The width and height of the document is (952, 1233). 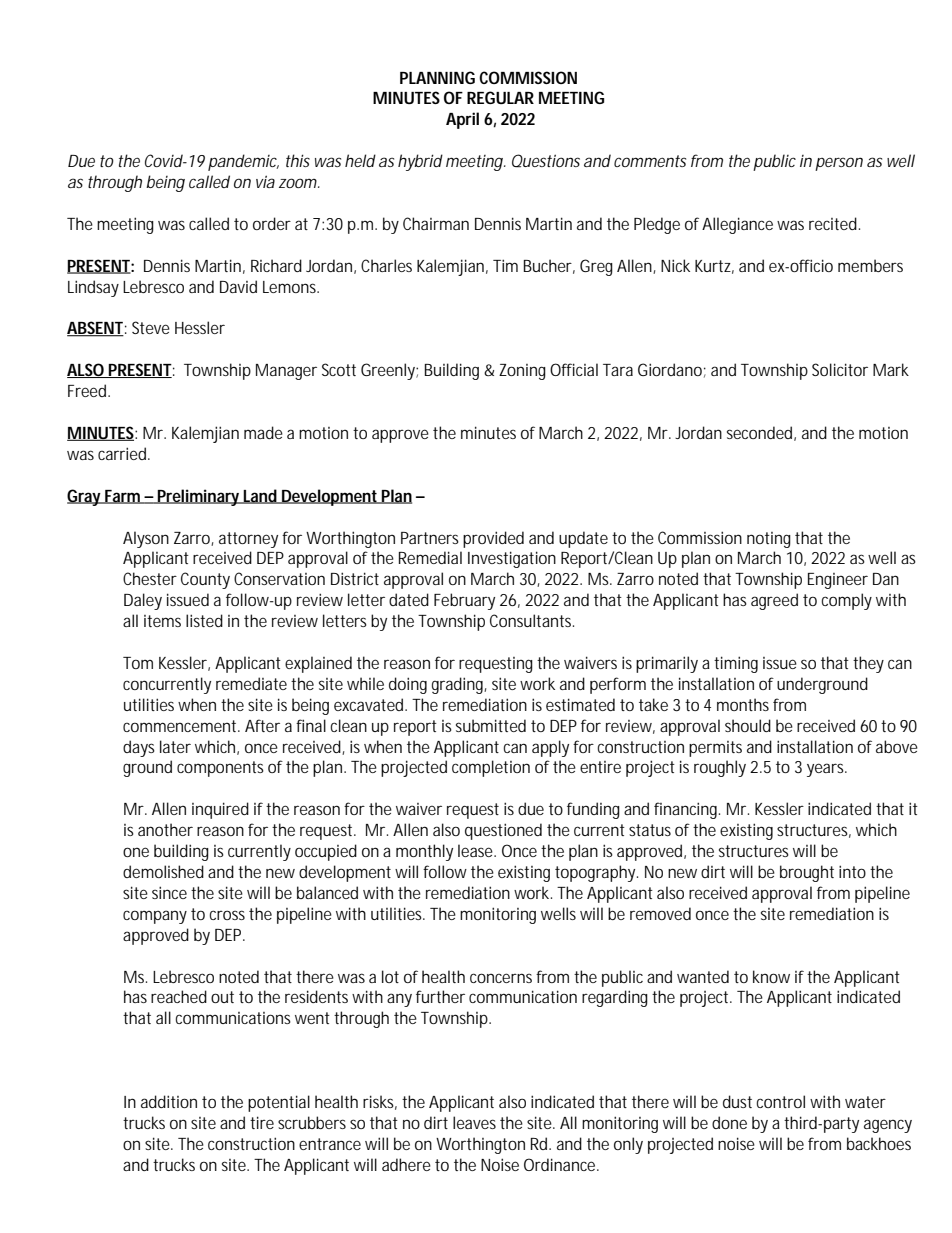 I want to click on recited, so click(x=833, y=223).
